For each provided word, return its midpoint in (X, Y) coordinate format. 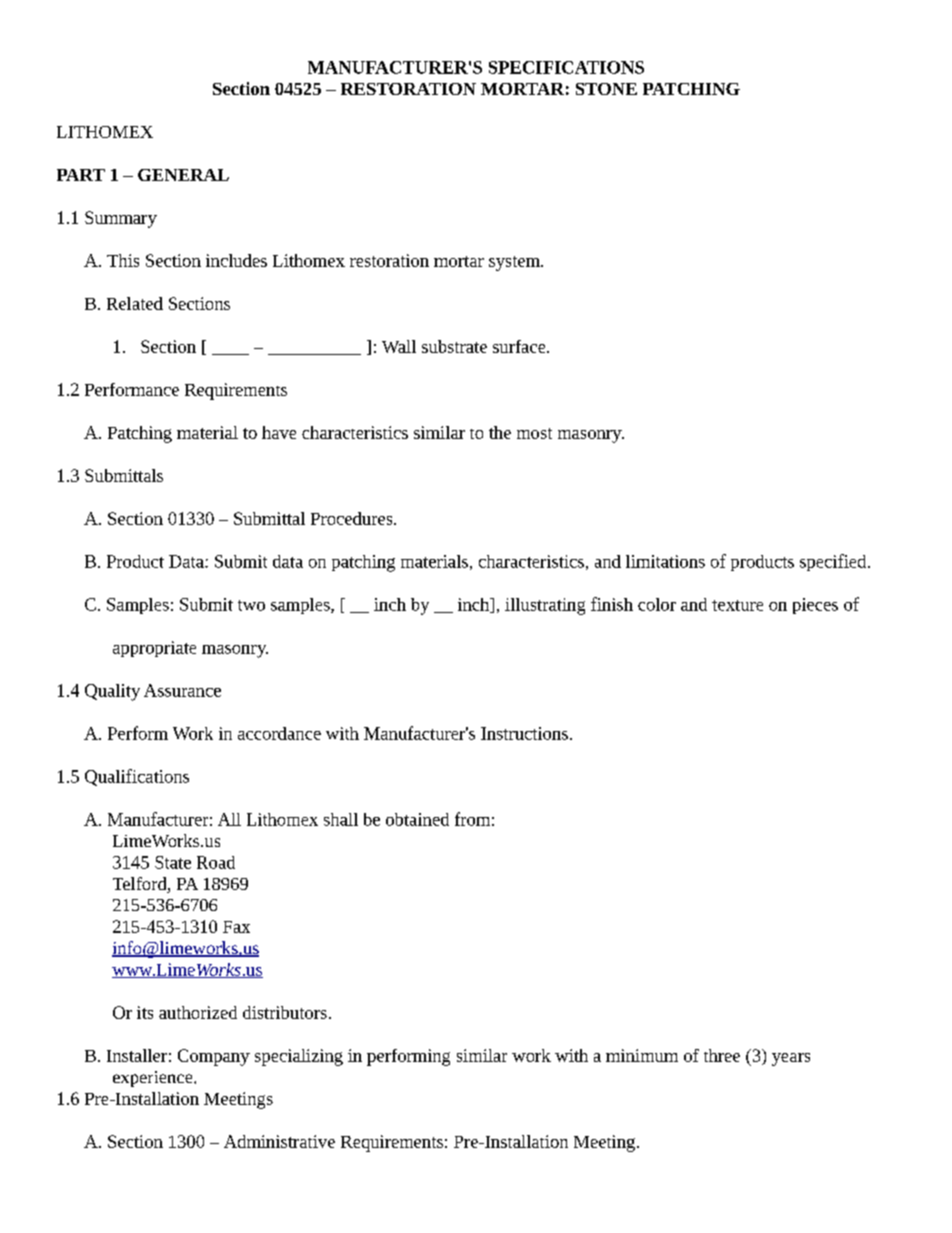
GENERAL (183, 175)
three (722, 1055)
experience (154, 1079)
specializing (299, 1057)
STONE (606, 89)
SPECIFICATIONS (566, 67)
